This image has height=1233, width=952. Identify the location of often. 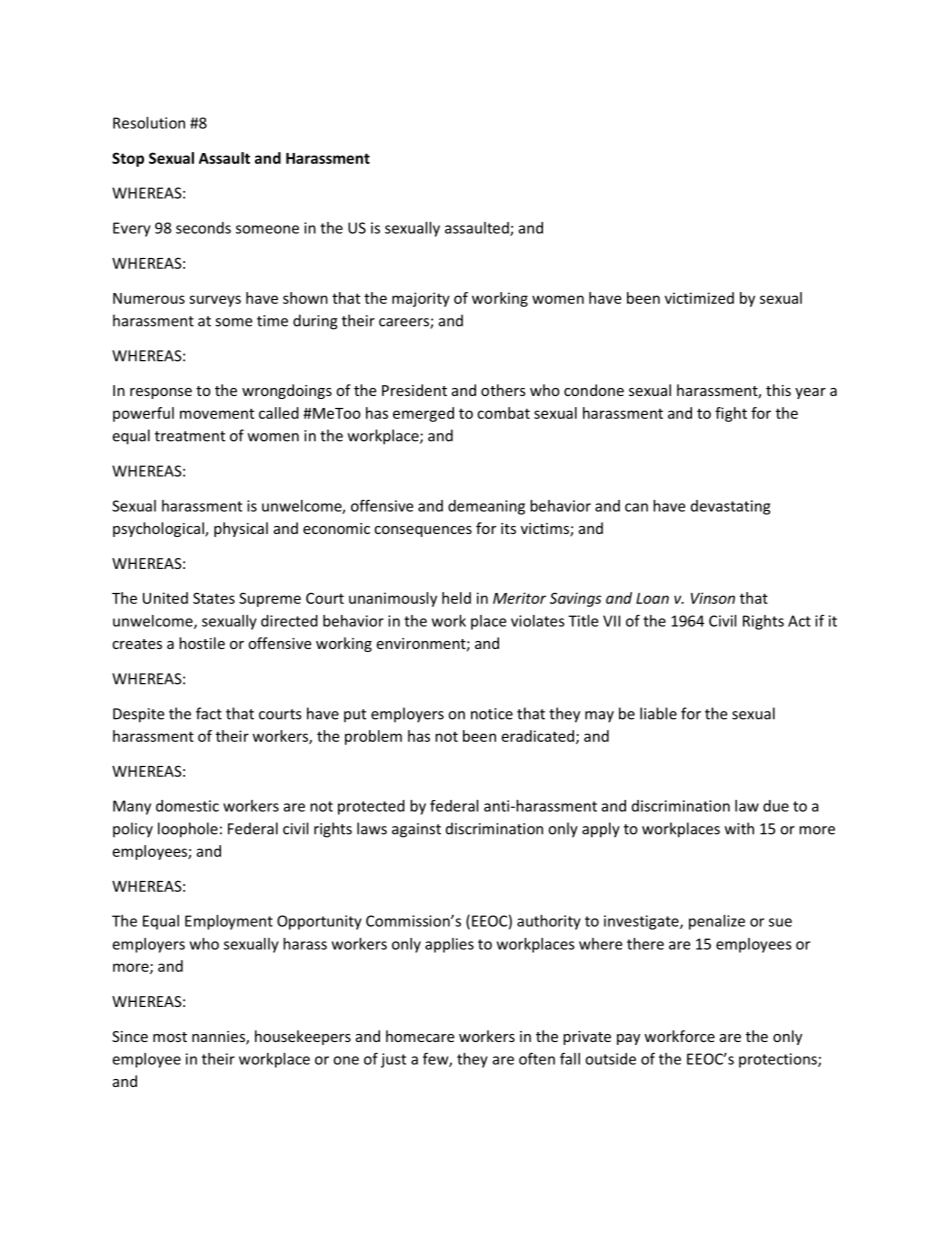
(537, 1058).
